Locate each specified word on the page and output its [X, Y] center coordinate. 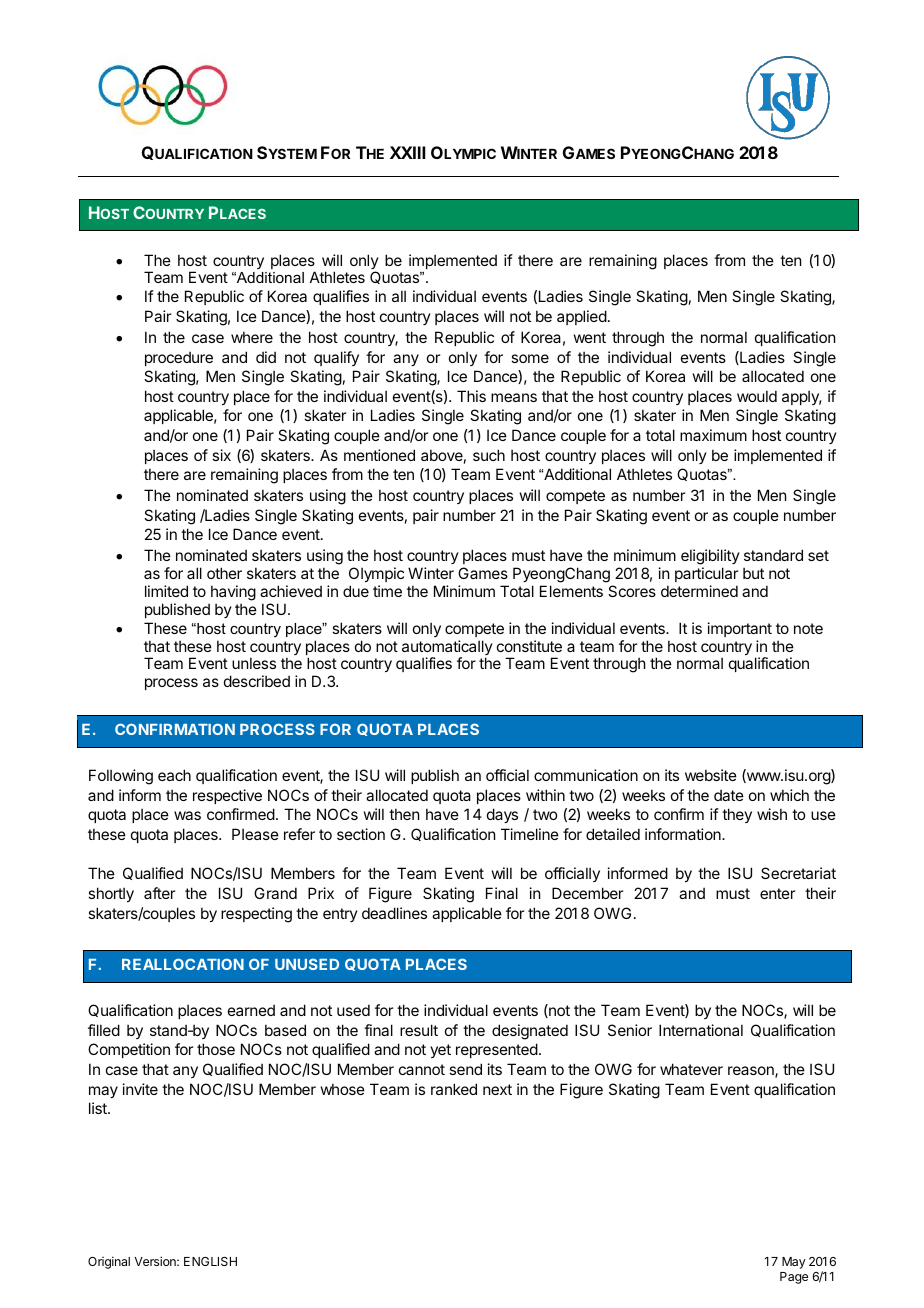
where [252, 337]
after [159, 893]
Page [794, 1278]
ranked [454, 1089]
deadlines [394, 913]
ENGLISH [210, 1261]
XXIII [407, 152]
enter [777, 893]
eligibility [710, 557]
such [489, 455]
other [224, 573]
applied [582, 317]
